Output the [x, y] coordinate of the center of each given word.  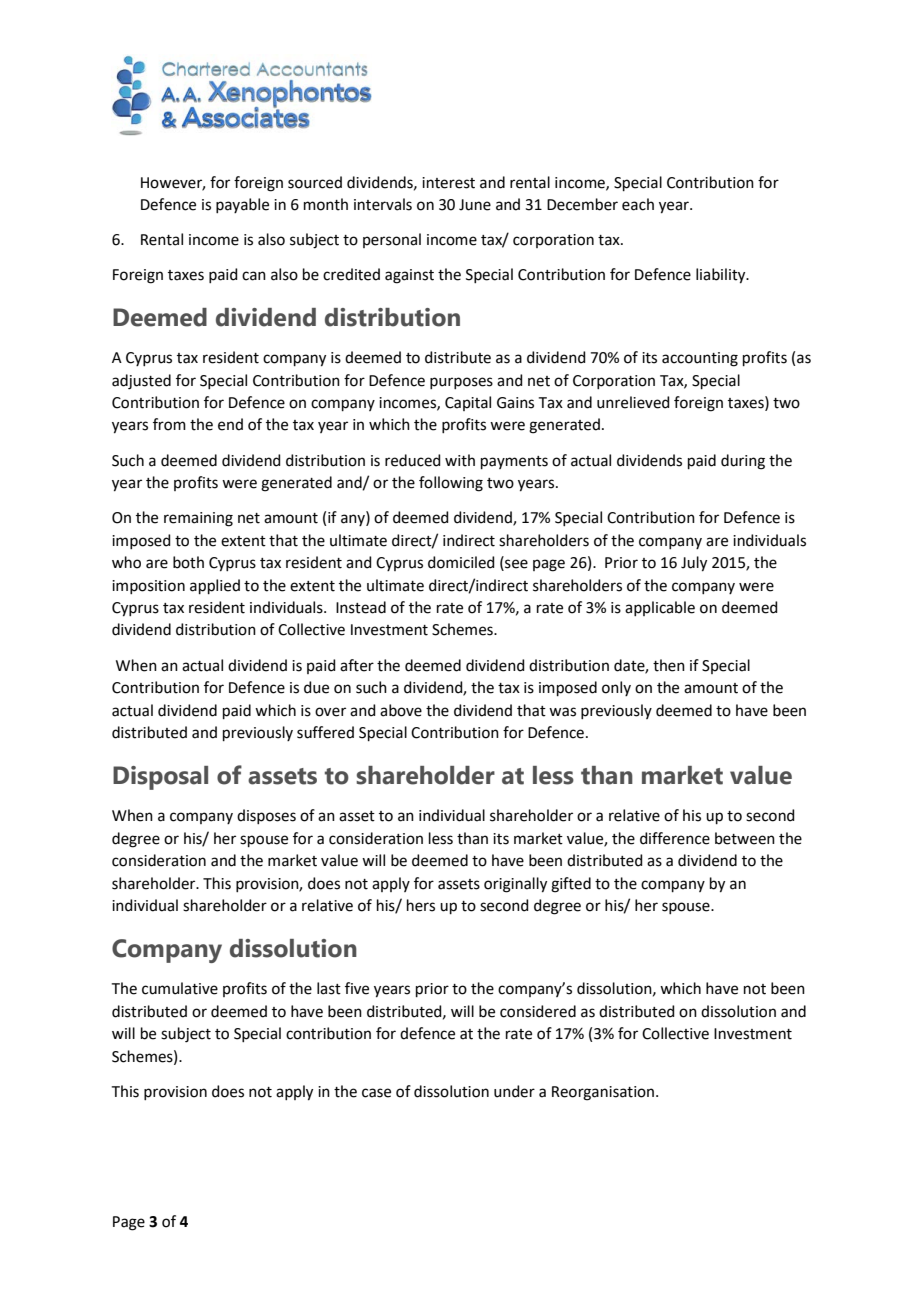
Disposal [160, 778]
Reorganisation [603, 1093]
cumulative [180, 988]
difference [675, 838]
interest [448, 183]
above [401, 710]
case [376, 1093]
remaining [198, 519]
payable [242, 205]
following [451, 484]
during [743, 462]
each [638, 204]
